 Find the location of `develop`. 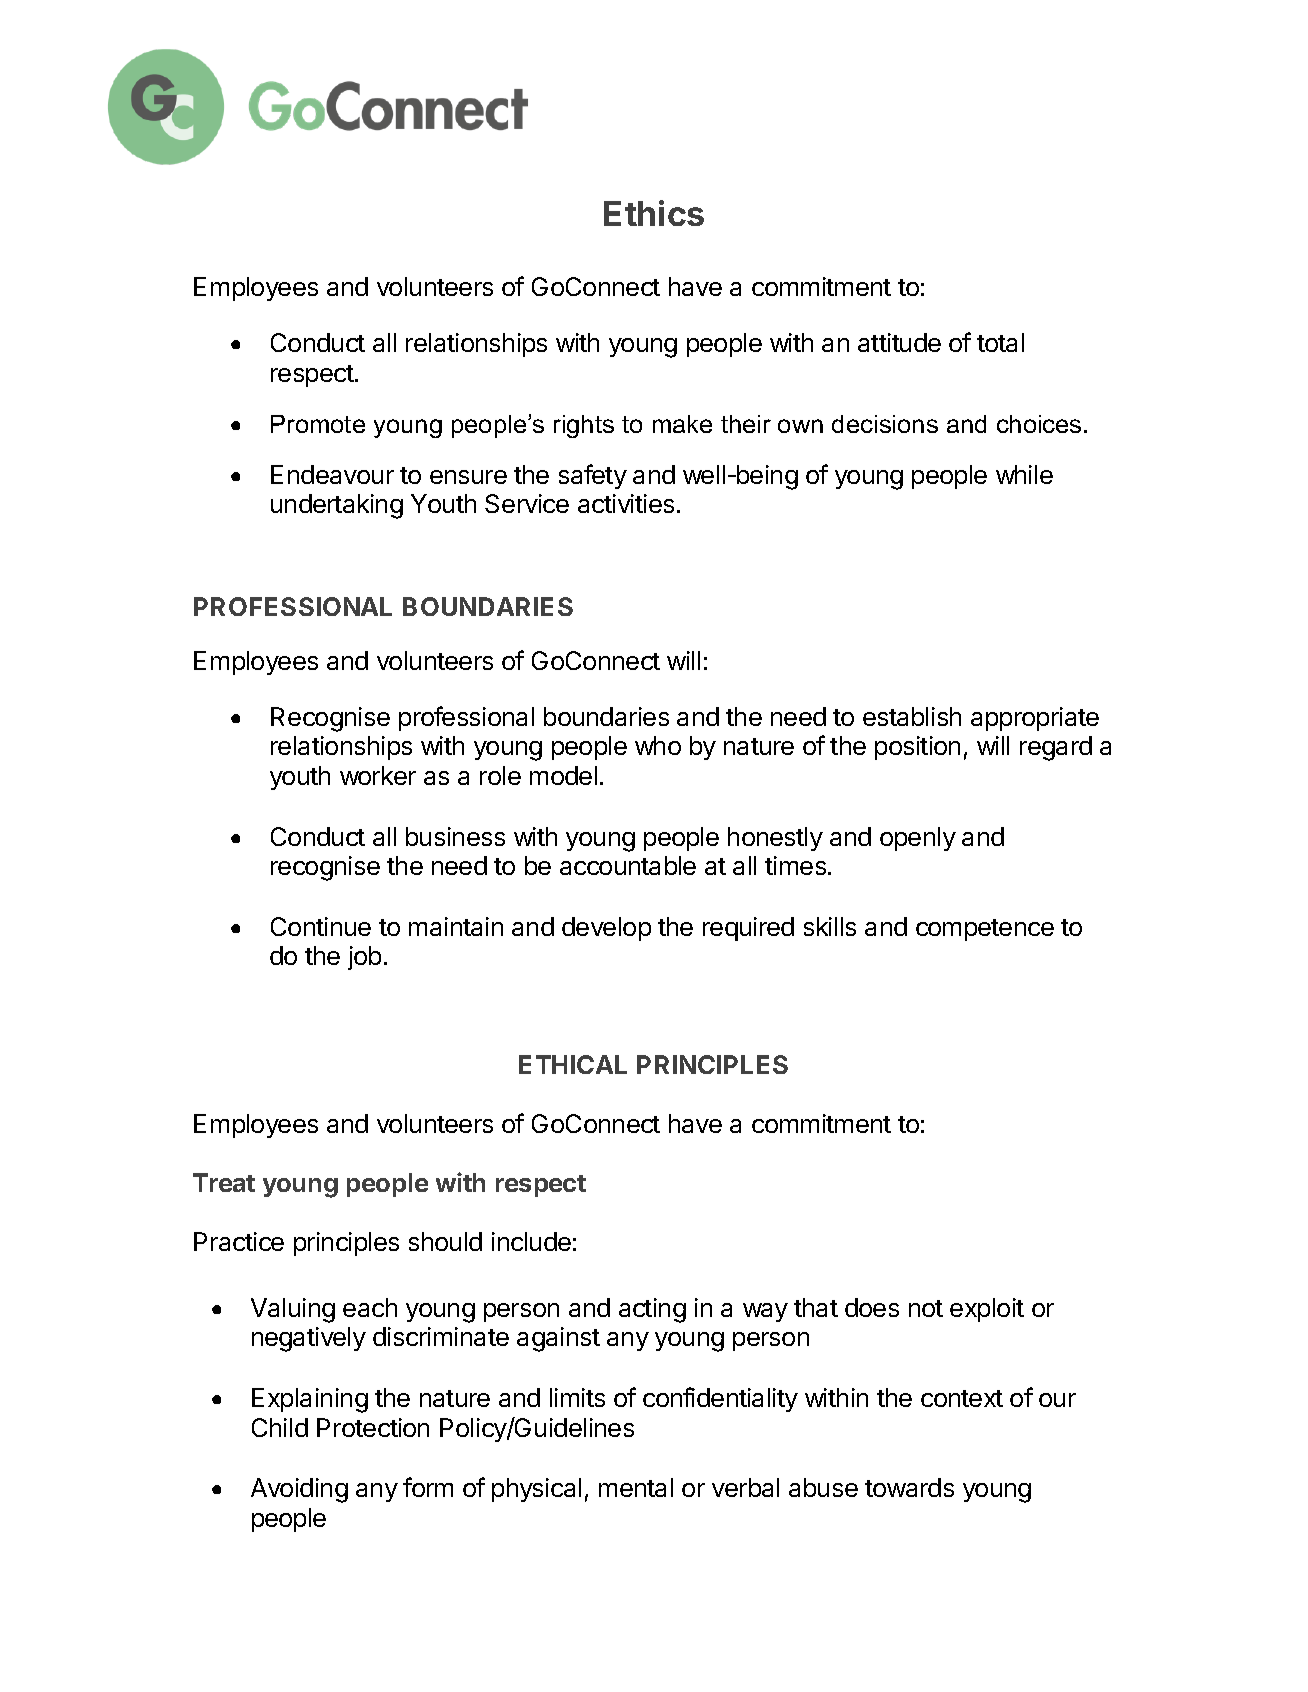

develop is located at coordinates (606, 929).
